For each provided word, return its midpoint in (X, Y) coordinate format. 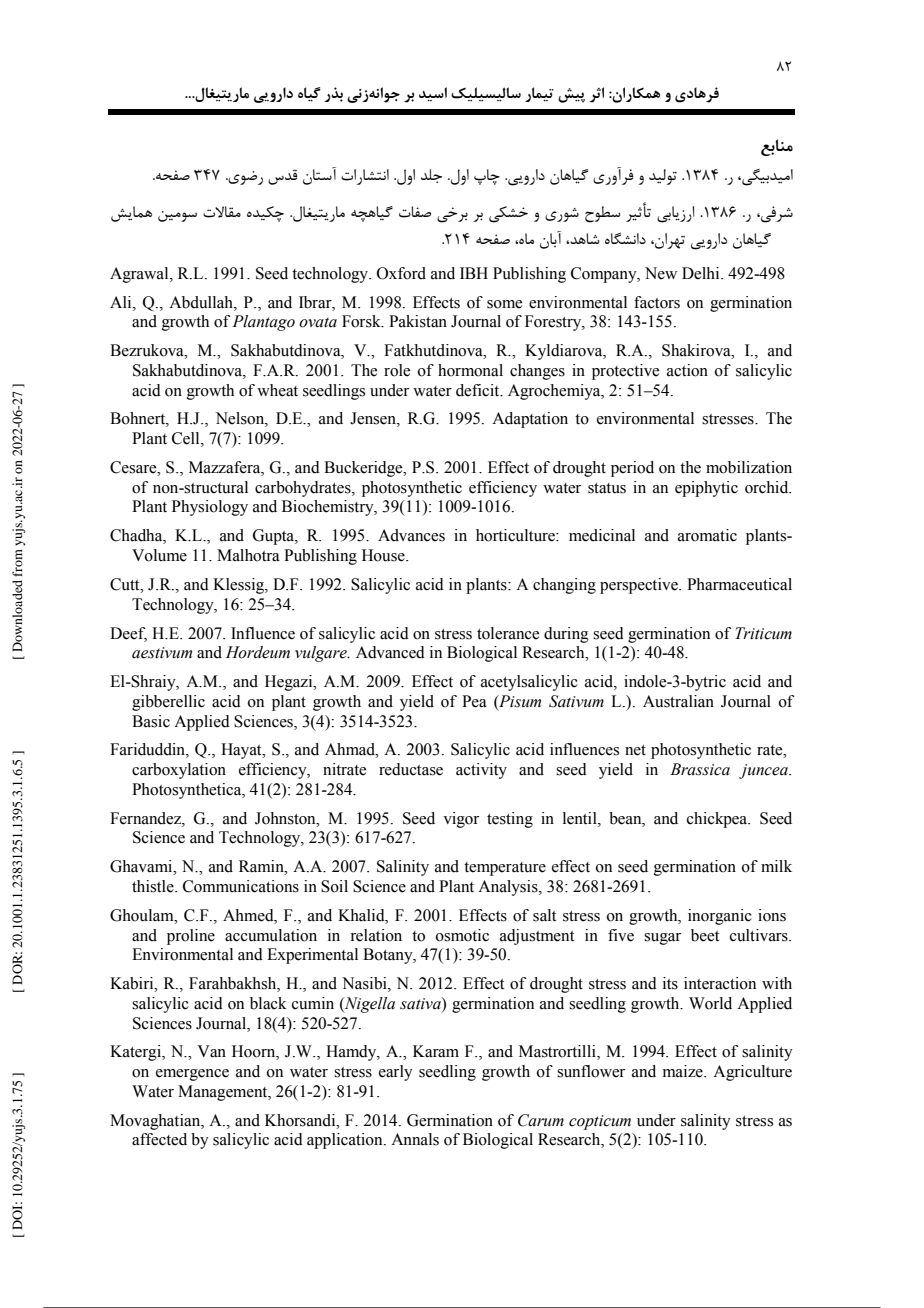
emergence (192, 1075)
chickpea (718, 820)
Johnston (286, 818)
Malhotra (248, 555)
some (504, 304)
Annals (415, 1139)
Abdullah (202, 302)
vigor (461, 820)
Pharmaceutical (739, 584)
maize (684, 1071)
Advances (411, 535)
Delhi (702, 273)
